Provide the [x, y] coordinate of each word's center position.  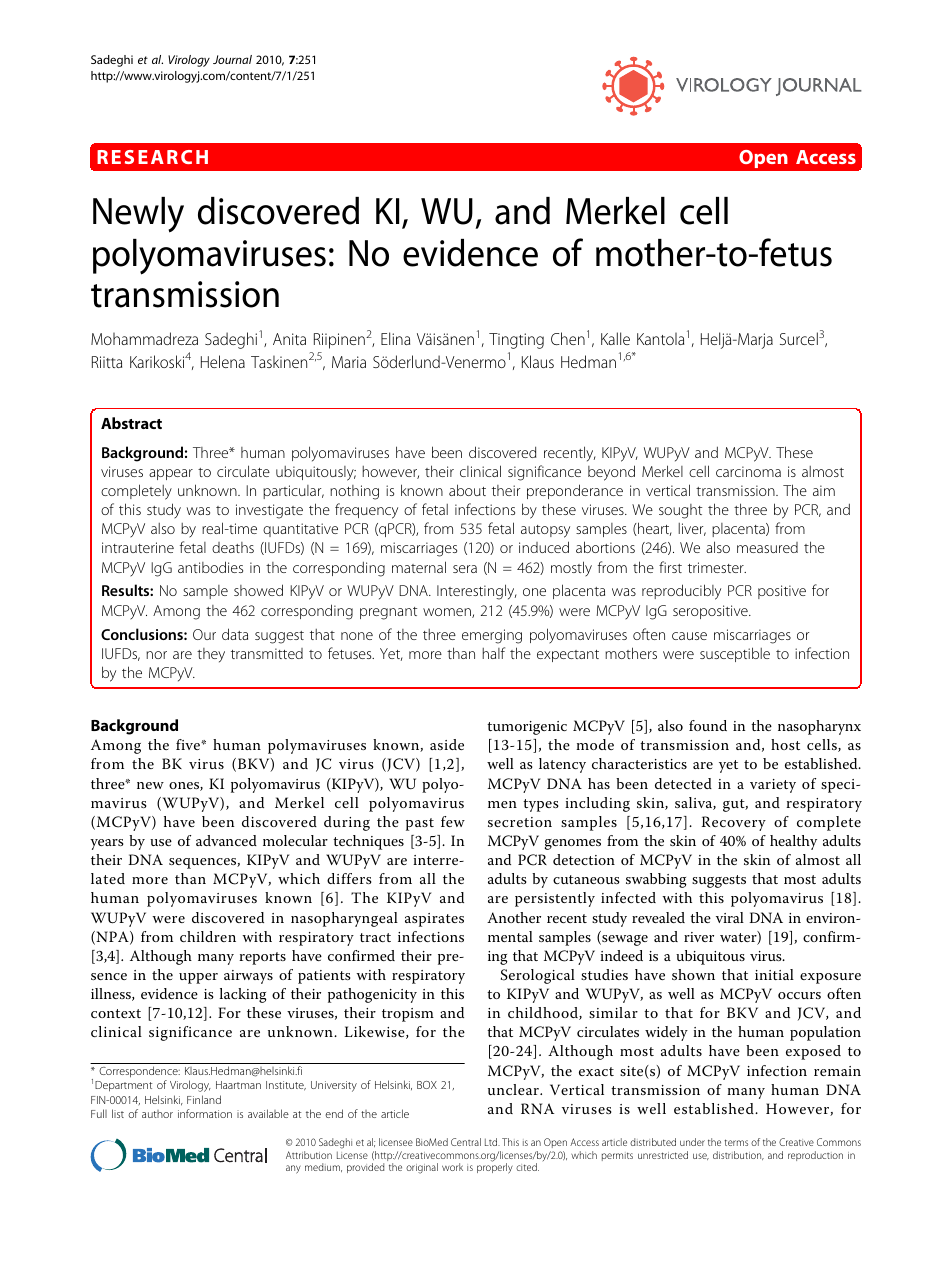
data [235, 634]
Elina [395, 338]
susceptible [735, 654]
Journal [232, 59]
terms [736, 1142]
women [448, 613]
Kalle [615, 338]
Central [466, 1142]
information [205, 1113]
